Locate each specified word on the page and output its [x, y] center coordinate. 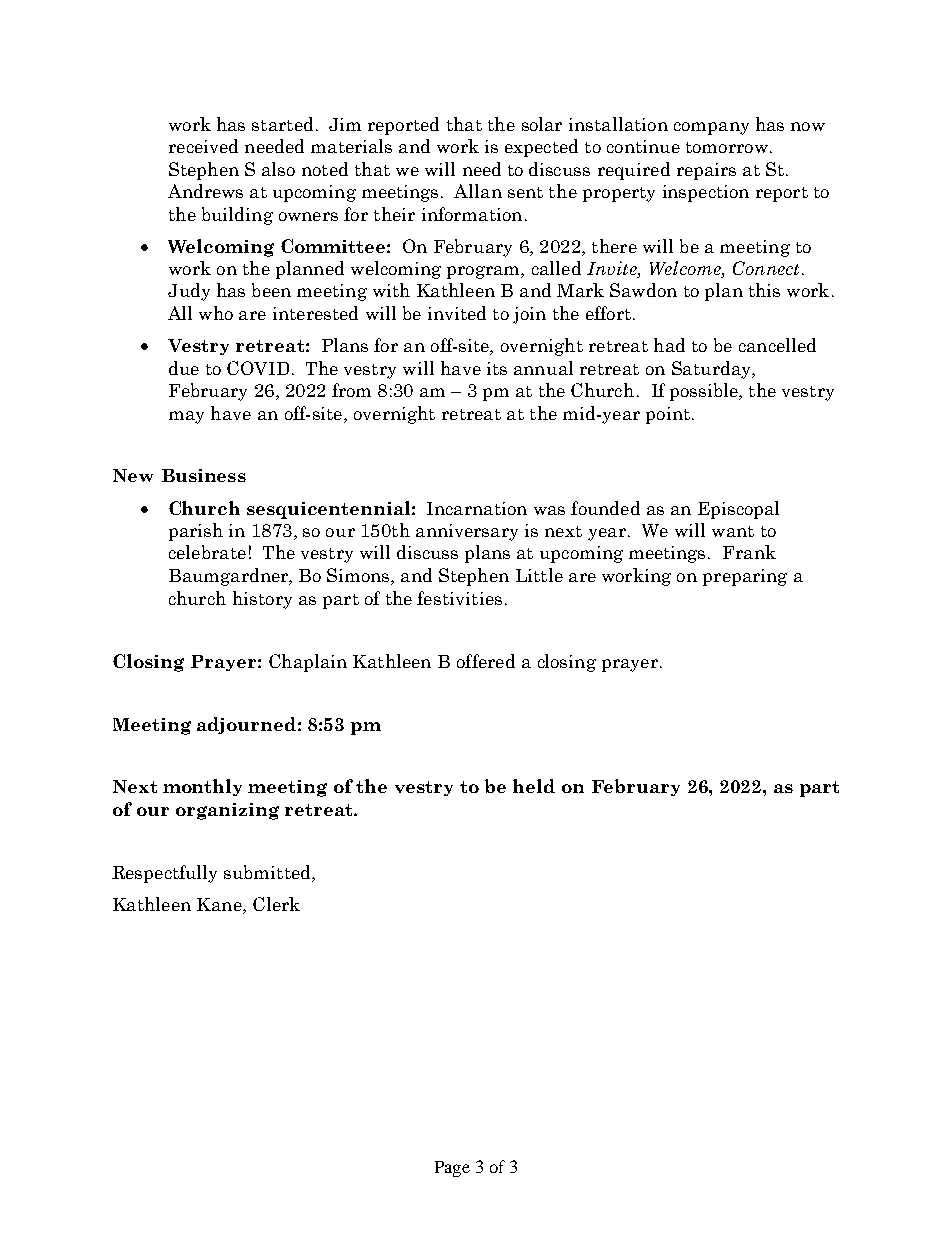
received [203, 146]
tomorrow [727, 147]
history [262, 600]
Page [452, 1169]
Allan [478, 191]
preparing [745, 577]
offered [486, 661]
